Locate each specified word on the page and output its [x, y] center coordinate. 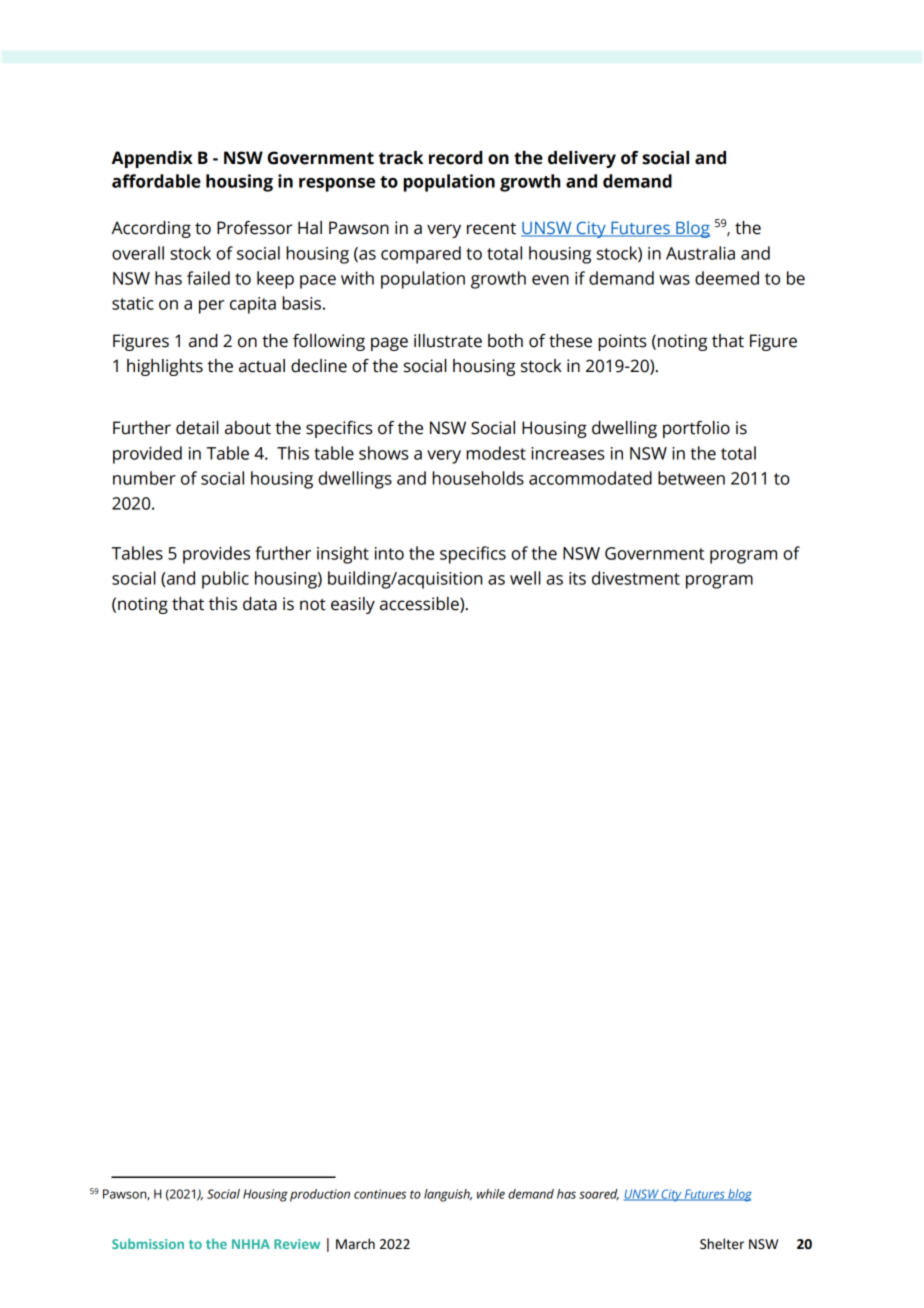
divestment [636, 578]
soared [599, 1194]
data [260, 604]
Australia [700, 253]
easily [353, 605]
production [320, 1195]
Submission [148, 1243]
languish [448, 1195]
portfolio [696, 429]
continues [380, 1194]
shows [384, 453]
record [456, 158]
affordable [156, 181]
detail [197, 428]
